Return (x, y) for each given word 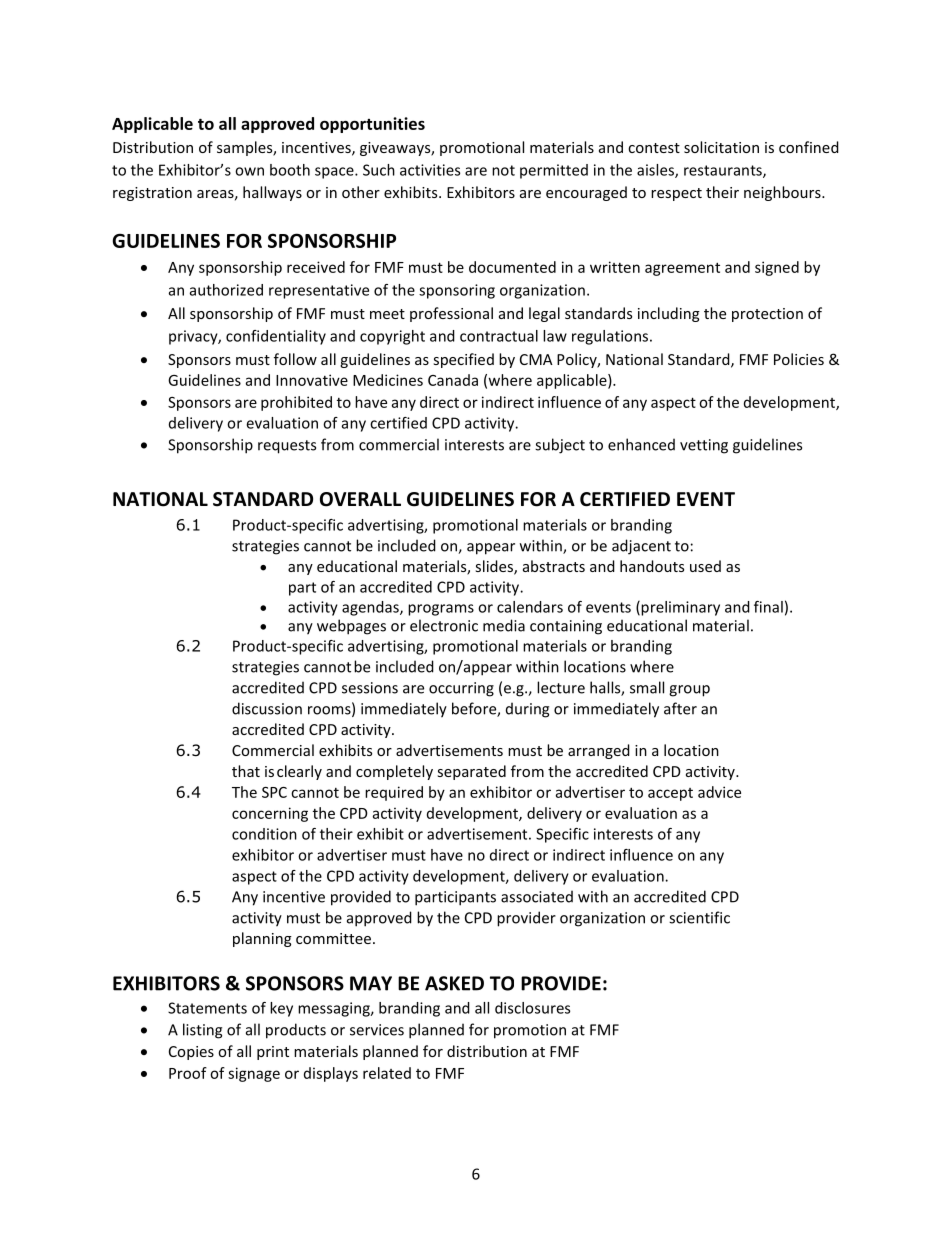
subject (560, 446)
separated (472, 772)
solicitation (721, 147)
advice (719, 792)
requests (287, 447)
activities (430, 170)
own (249, 171)
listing (202, 1031)
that (246, 771)
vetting (704, 446)
